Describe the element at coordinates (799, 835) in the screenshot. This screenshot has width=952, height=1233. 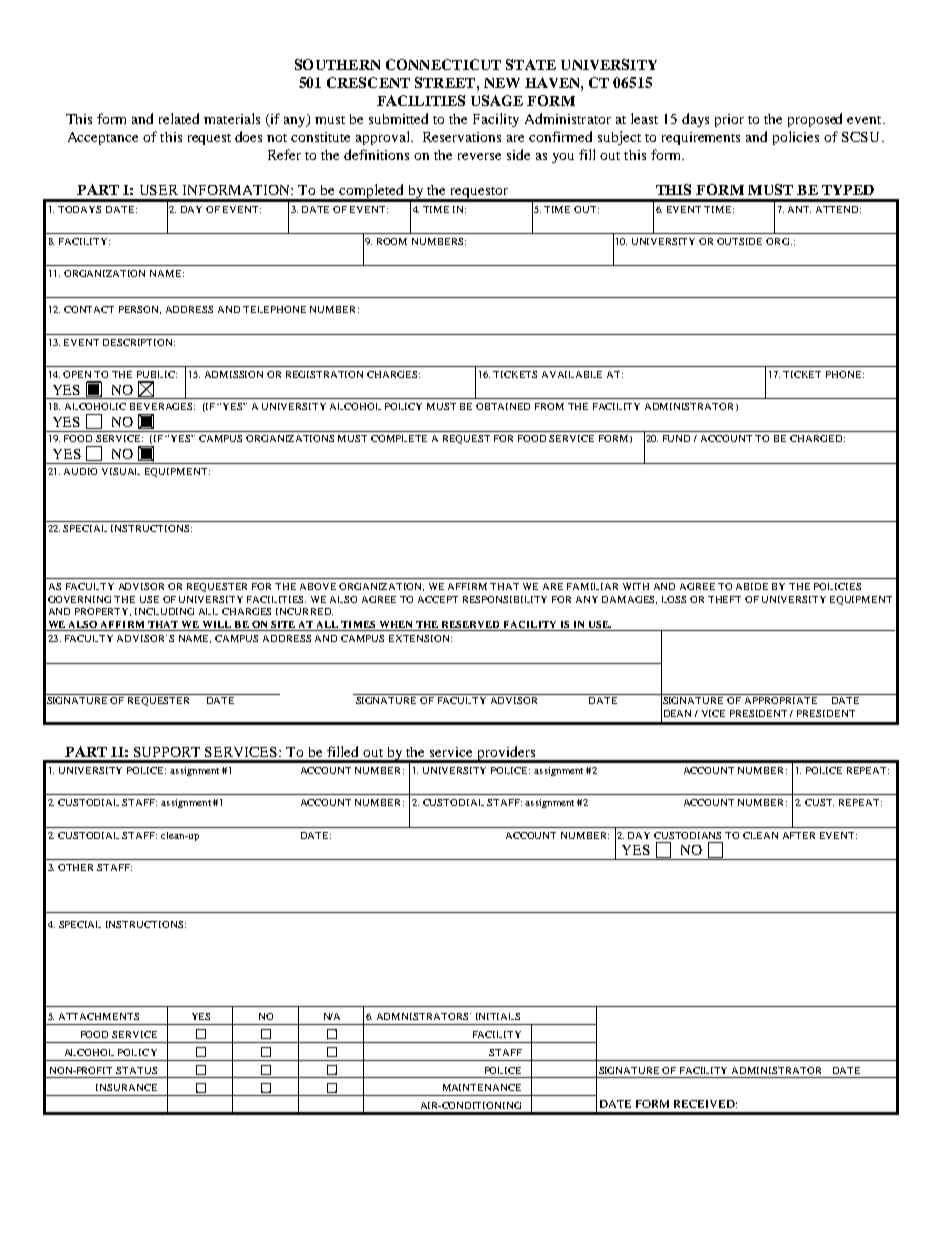
I see `AFTER` at that location.
